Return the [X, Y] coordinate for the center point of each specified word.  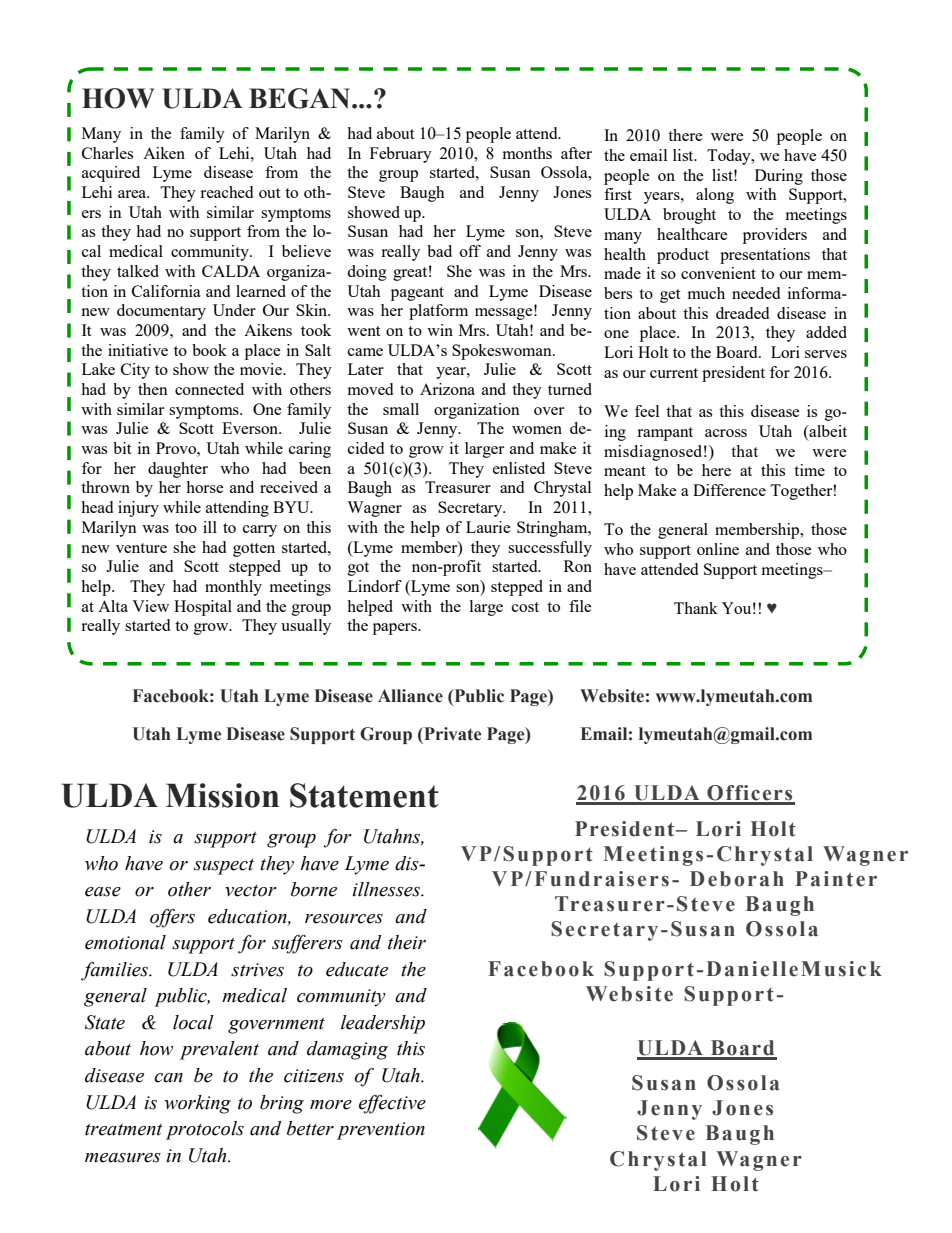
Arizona [447, 389]
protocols [205, 1130]
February [401, 155]
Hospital [203, 608]
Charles [107, 153]
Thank [696, 608]
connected [209, 389]
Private [451, 734]
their [407, 942]
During [779, 177]
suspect [224, 867]
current [674, 373]
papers [396, 629]
